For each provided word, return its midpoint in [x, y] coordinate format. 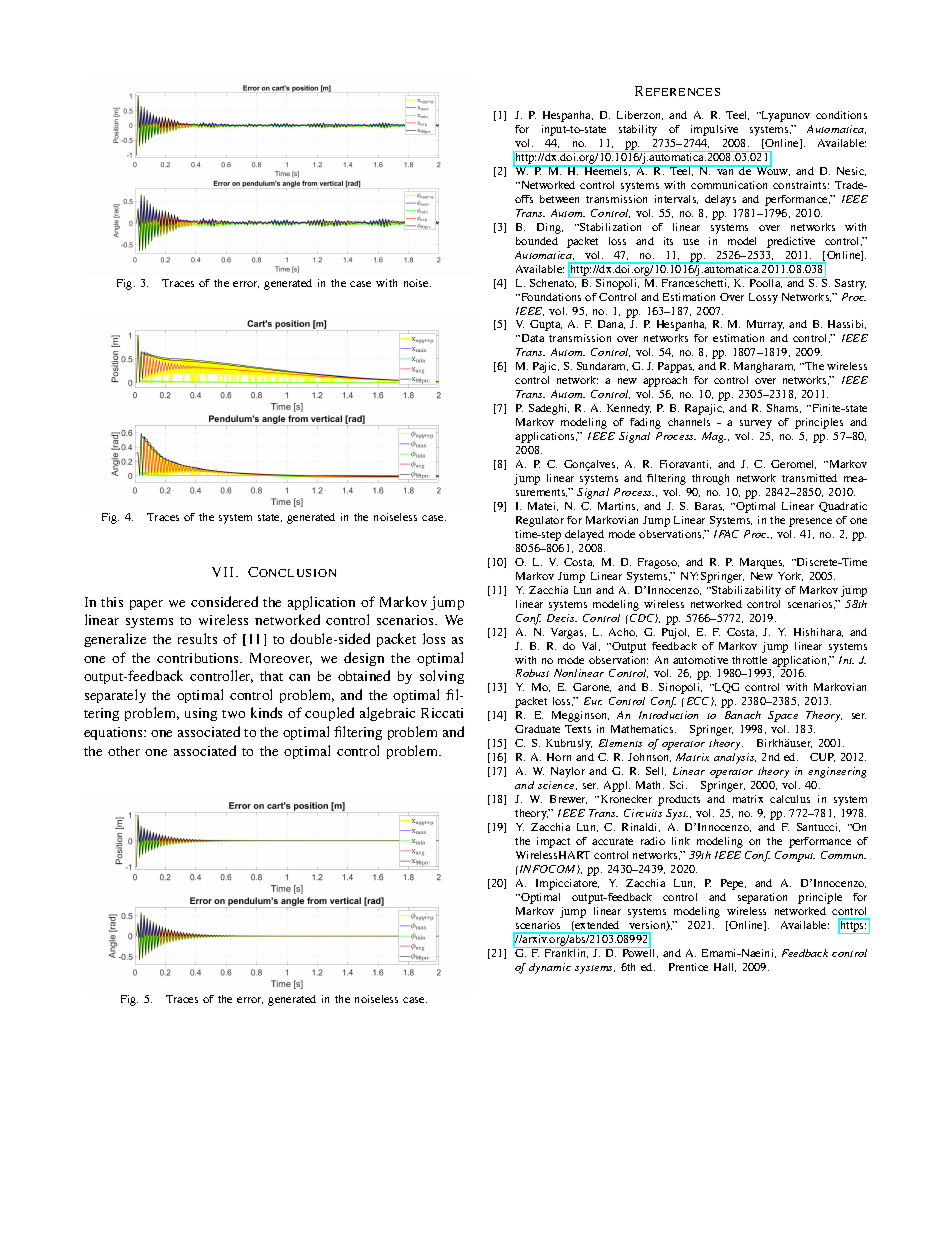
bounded [537, 241]
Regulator [540, 521]
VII [224, 572]
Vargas [568, 633]
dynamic [550, 968]
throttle [749, 660]
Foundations [550, 297]
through [710, 479]
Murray [765, 325]
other [124, 751]
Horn [559, 757]
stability [638, 130]
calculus [790, 799]
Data [531, 338]
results [197, 638]
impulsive [714, 130]
